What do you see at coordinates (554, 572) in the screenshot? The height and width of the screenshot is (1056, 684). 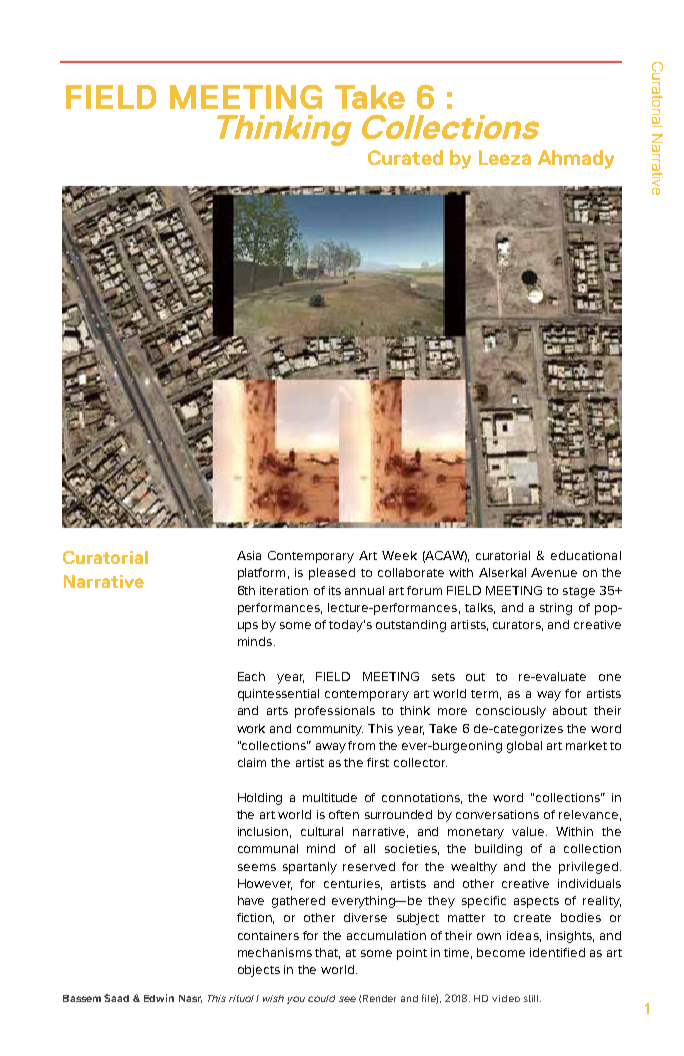 I see `Avenue` at bounding box center [554, 572].
